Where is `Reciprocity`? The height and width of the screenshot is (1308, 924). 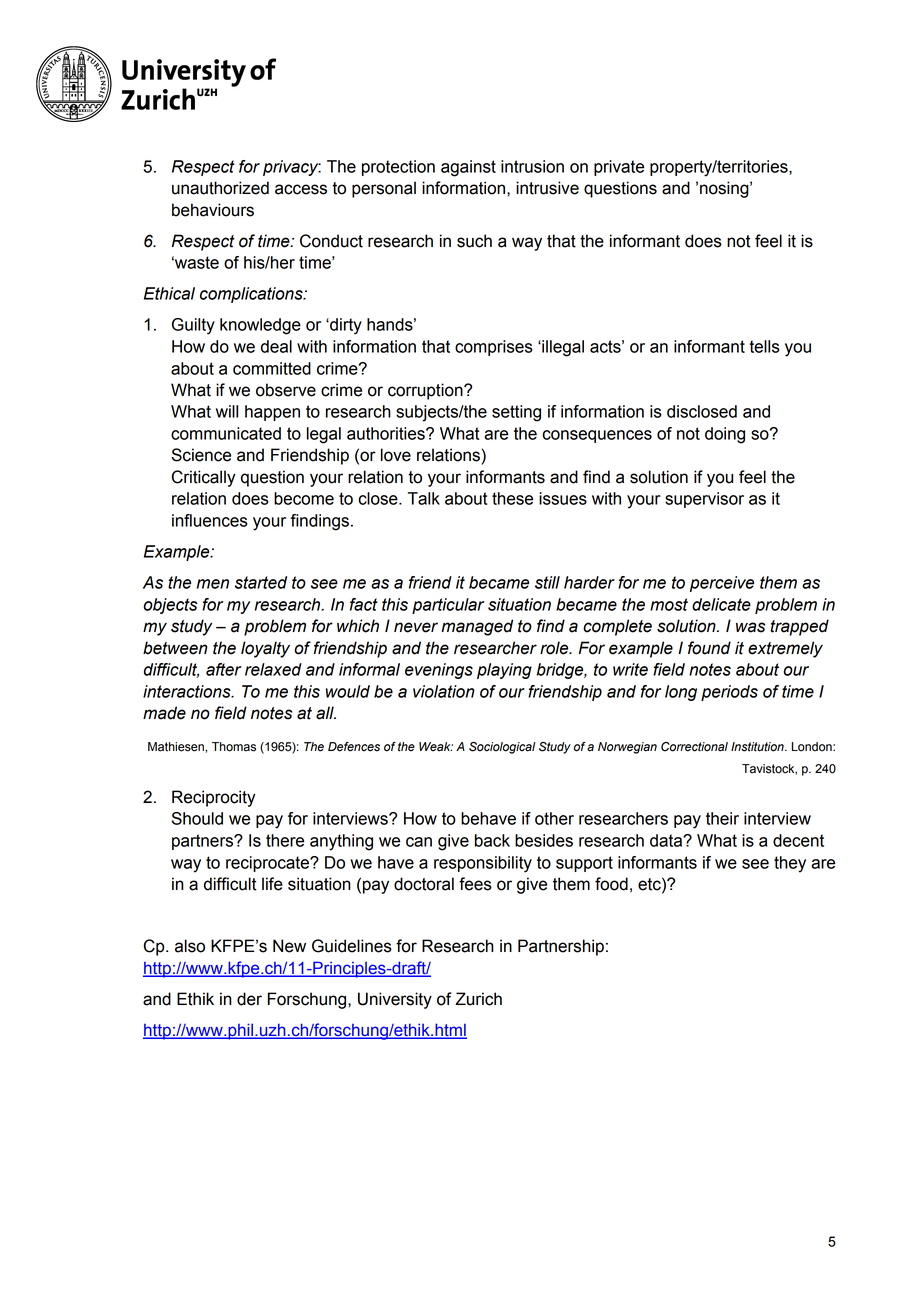
Reciprocity is located at coordinates (214, 798).
